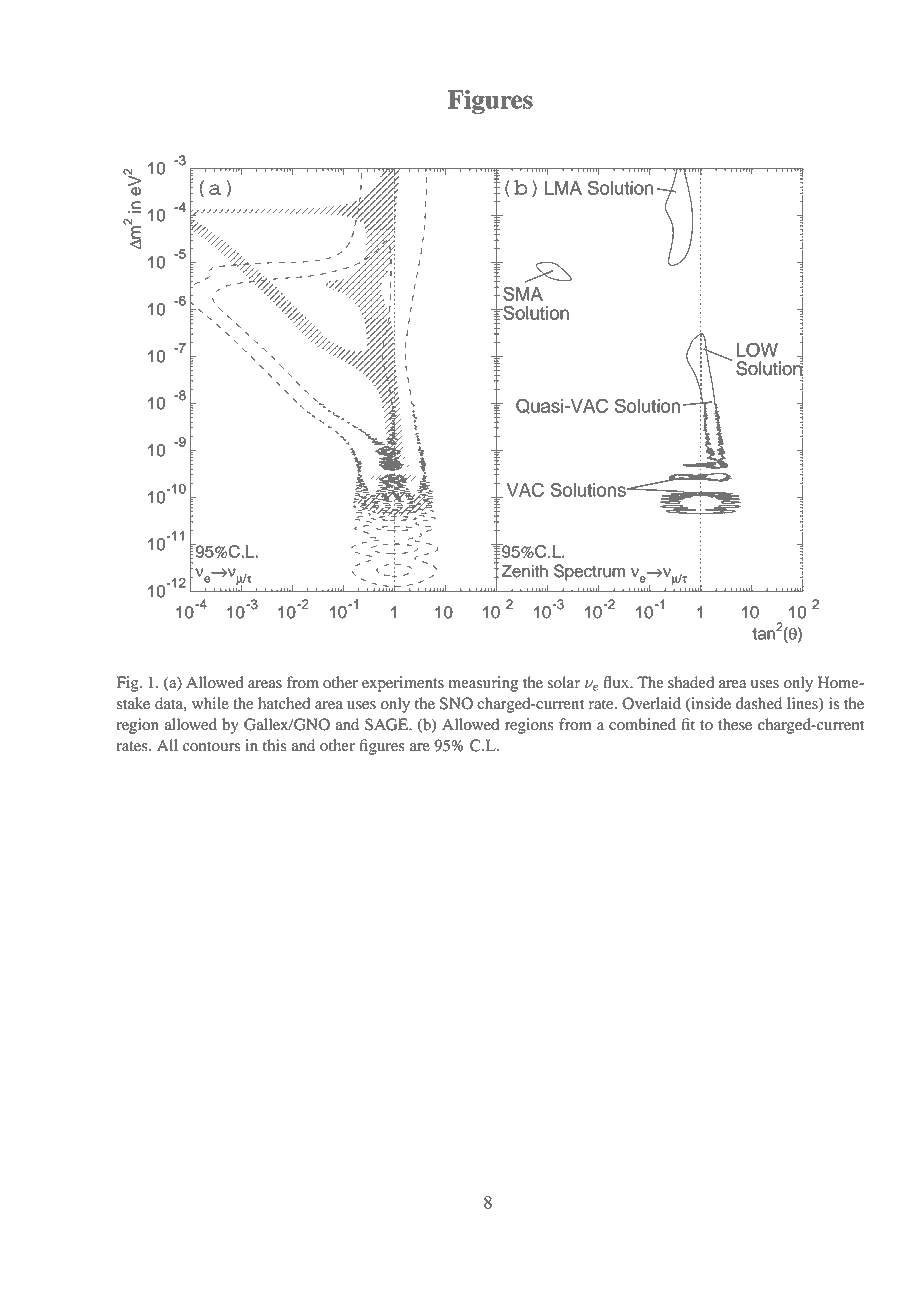  What do you see at coordinates (523, 293) in the screenshot?
I see `SMA` at bounding box center [523, 293].
